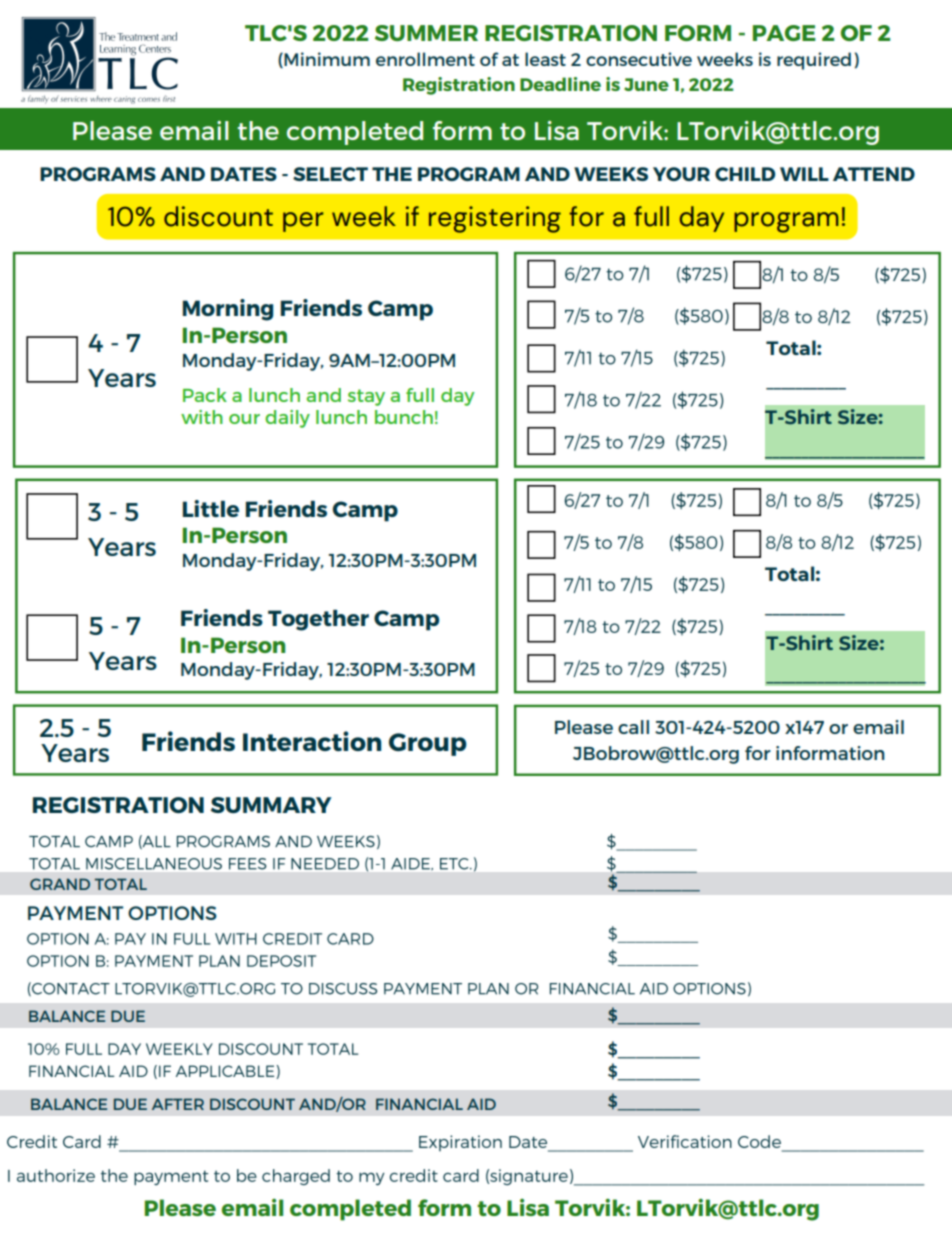 The width and height of the screenshot is (952, 1233). I want to click on SELECT, so click(330, 174).
